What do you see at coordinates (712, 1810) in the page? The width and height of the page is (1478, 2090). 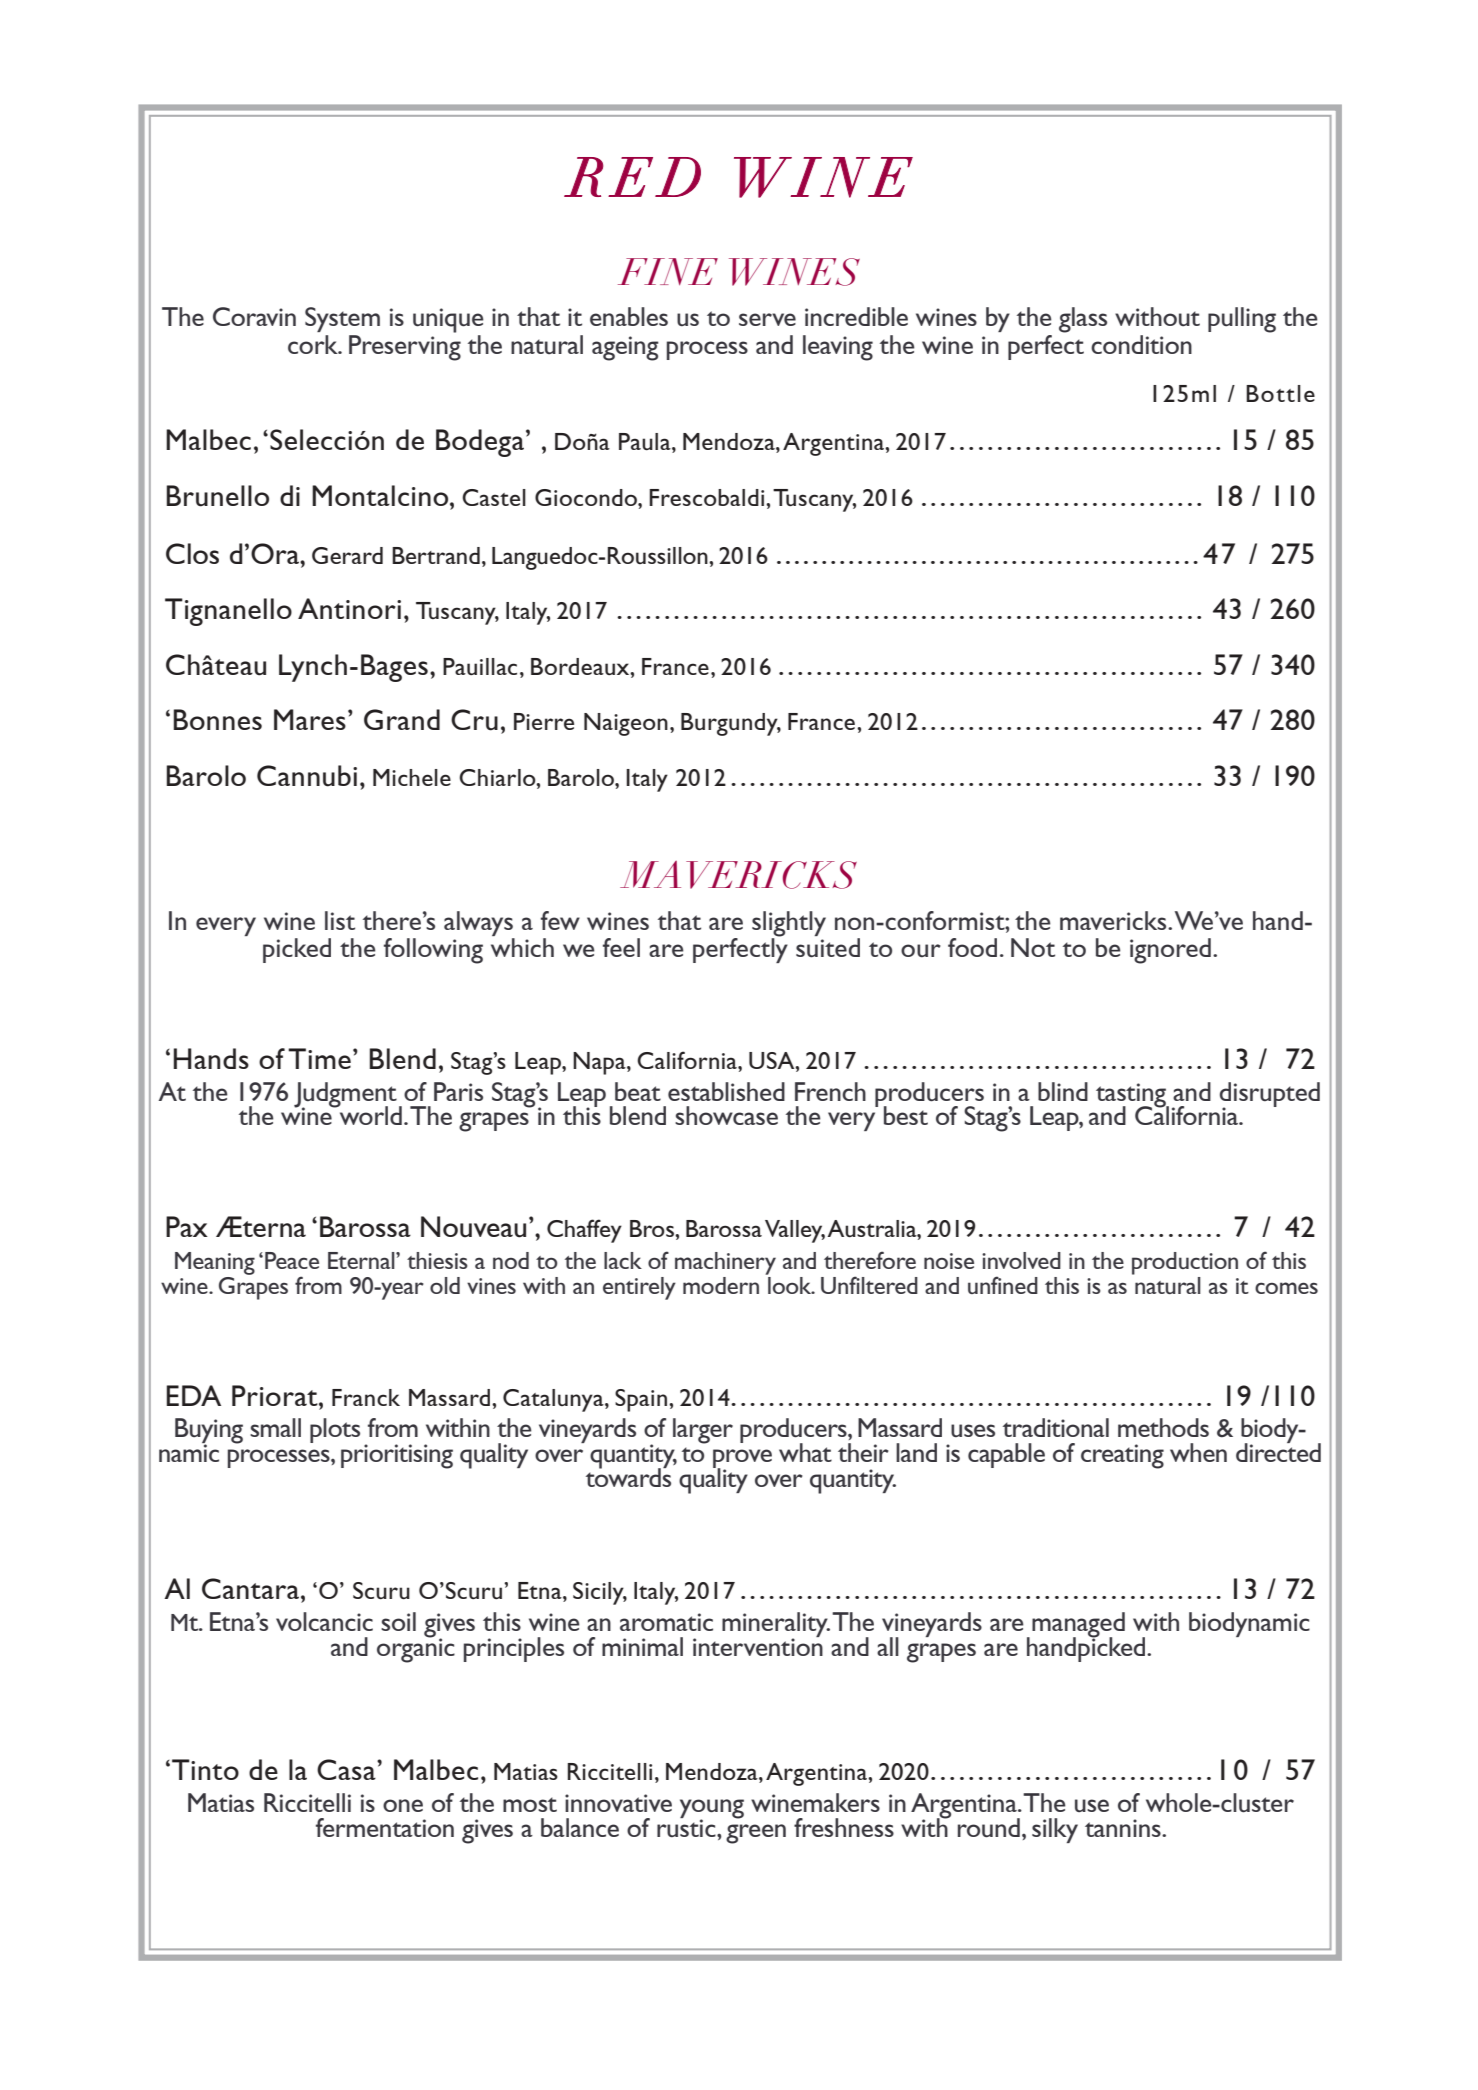 I see `young` at bounding box center [712, 1810].
